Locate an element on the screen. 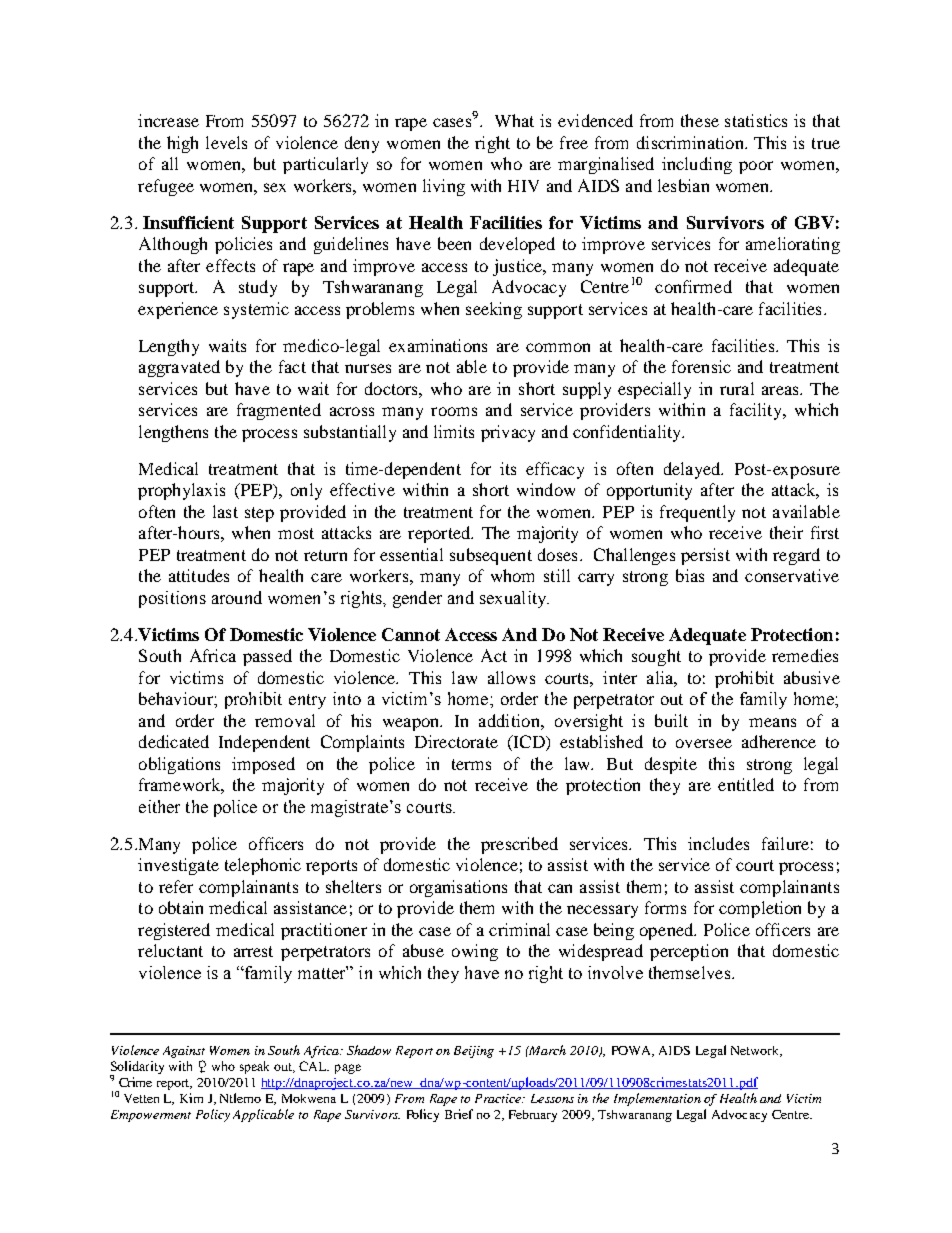  levels is located at coordinates (226, 142).
